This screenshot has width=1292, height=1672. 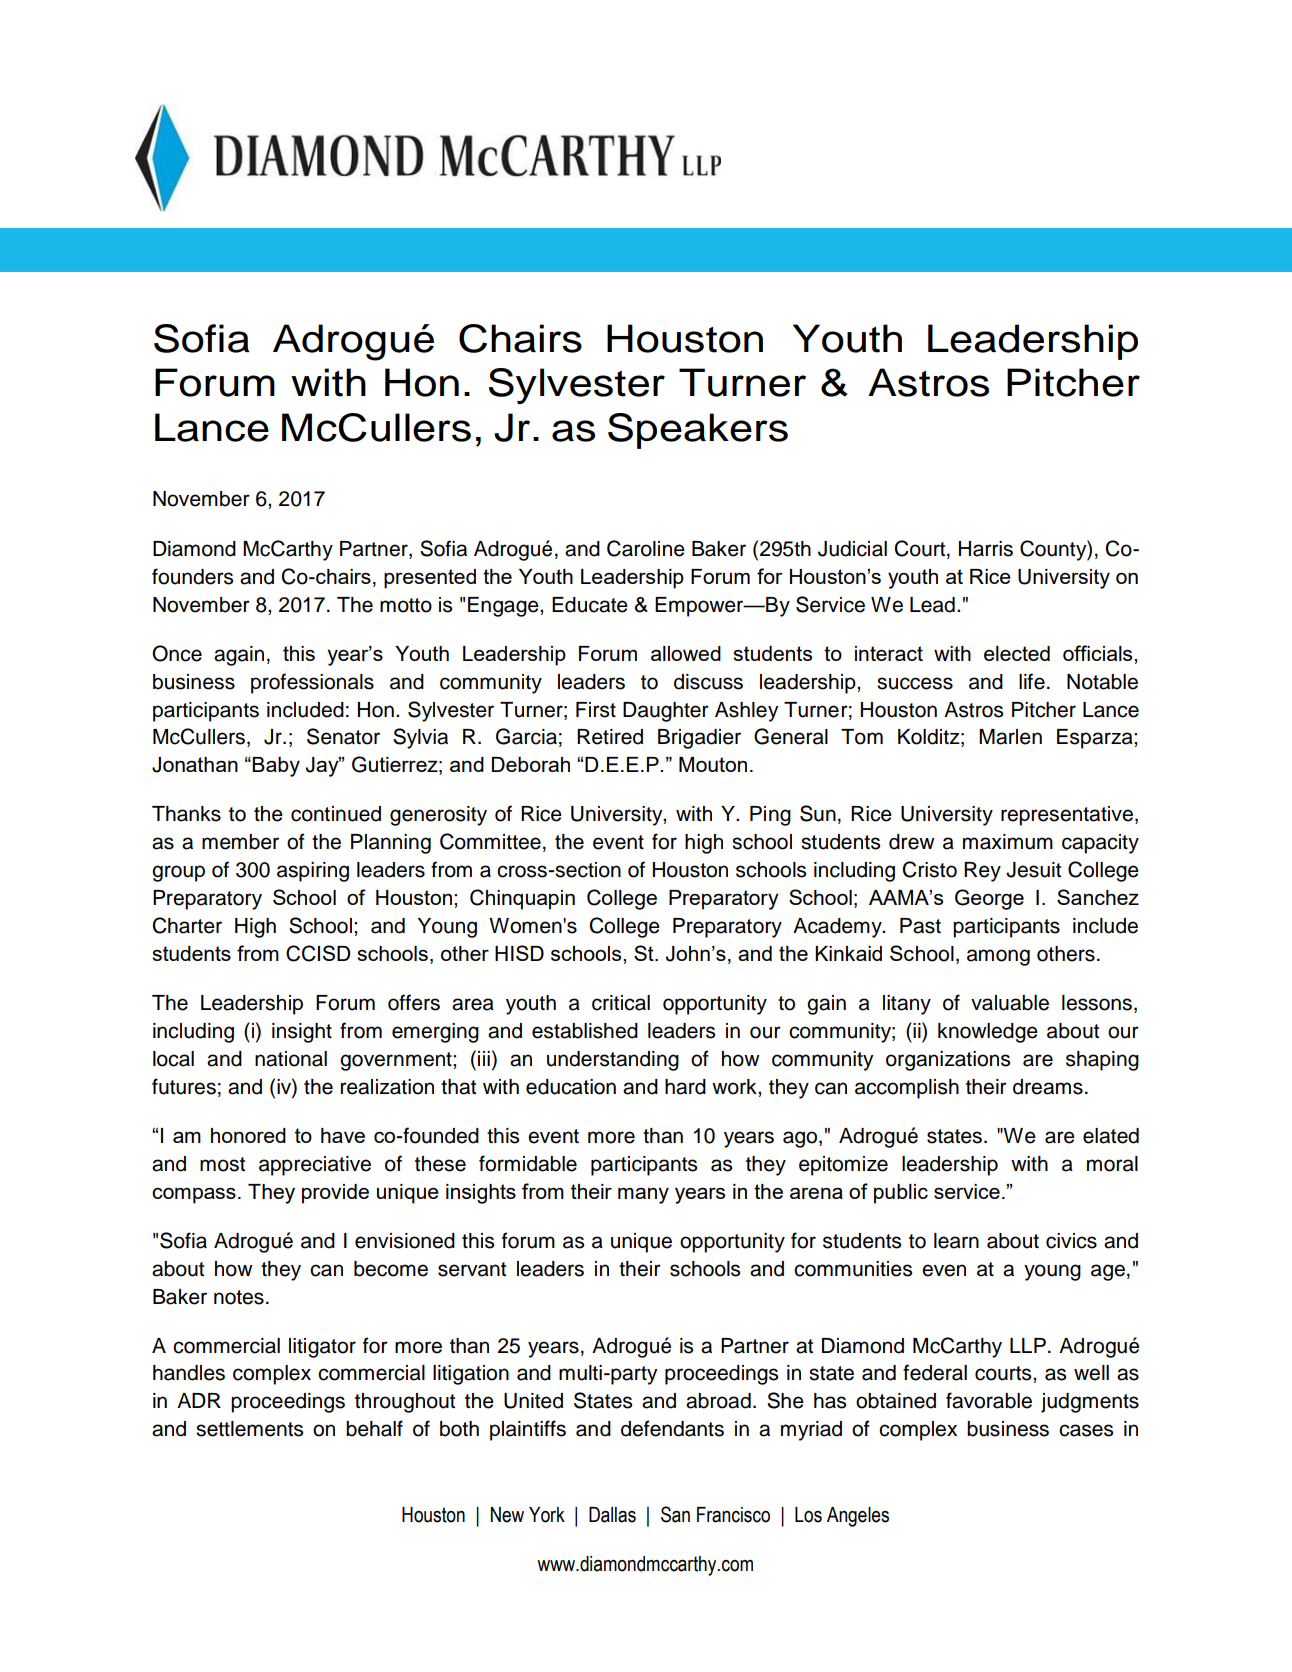 I want to click on Speakers, so click(x=698, y=431).
